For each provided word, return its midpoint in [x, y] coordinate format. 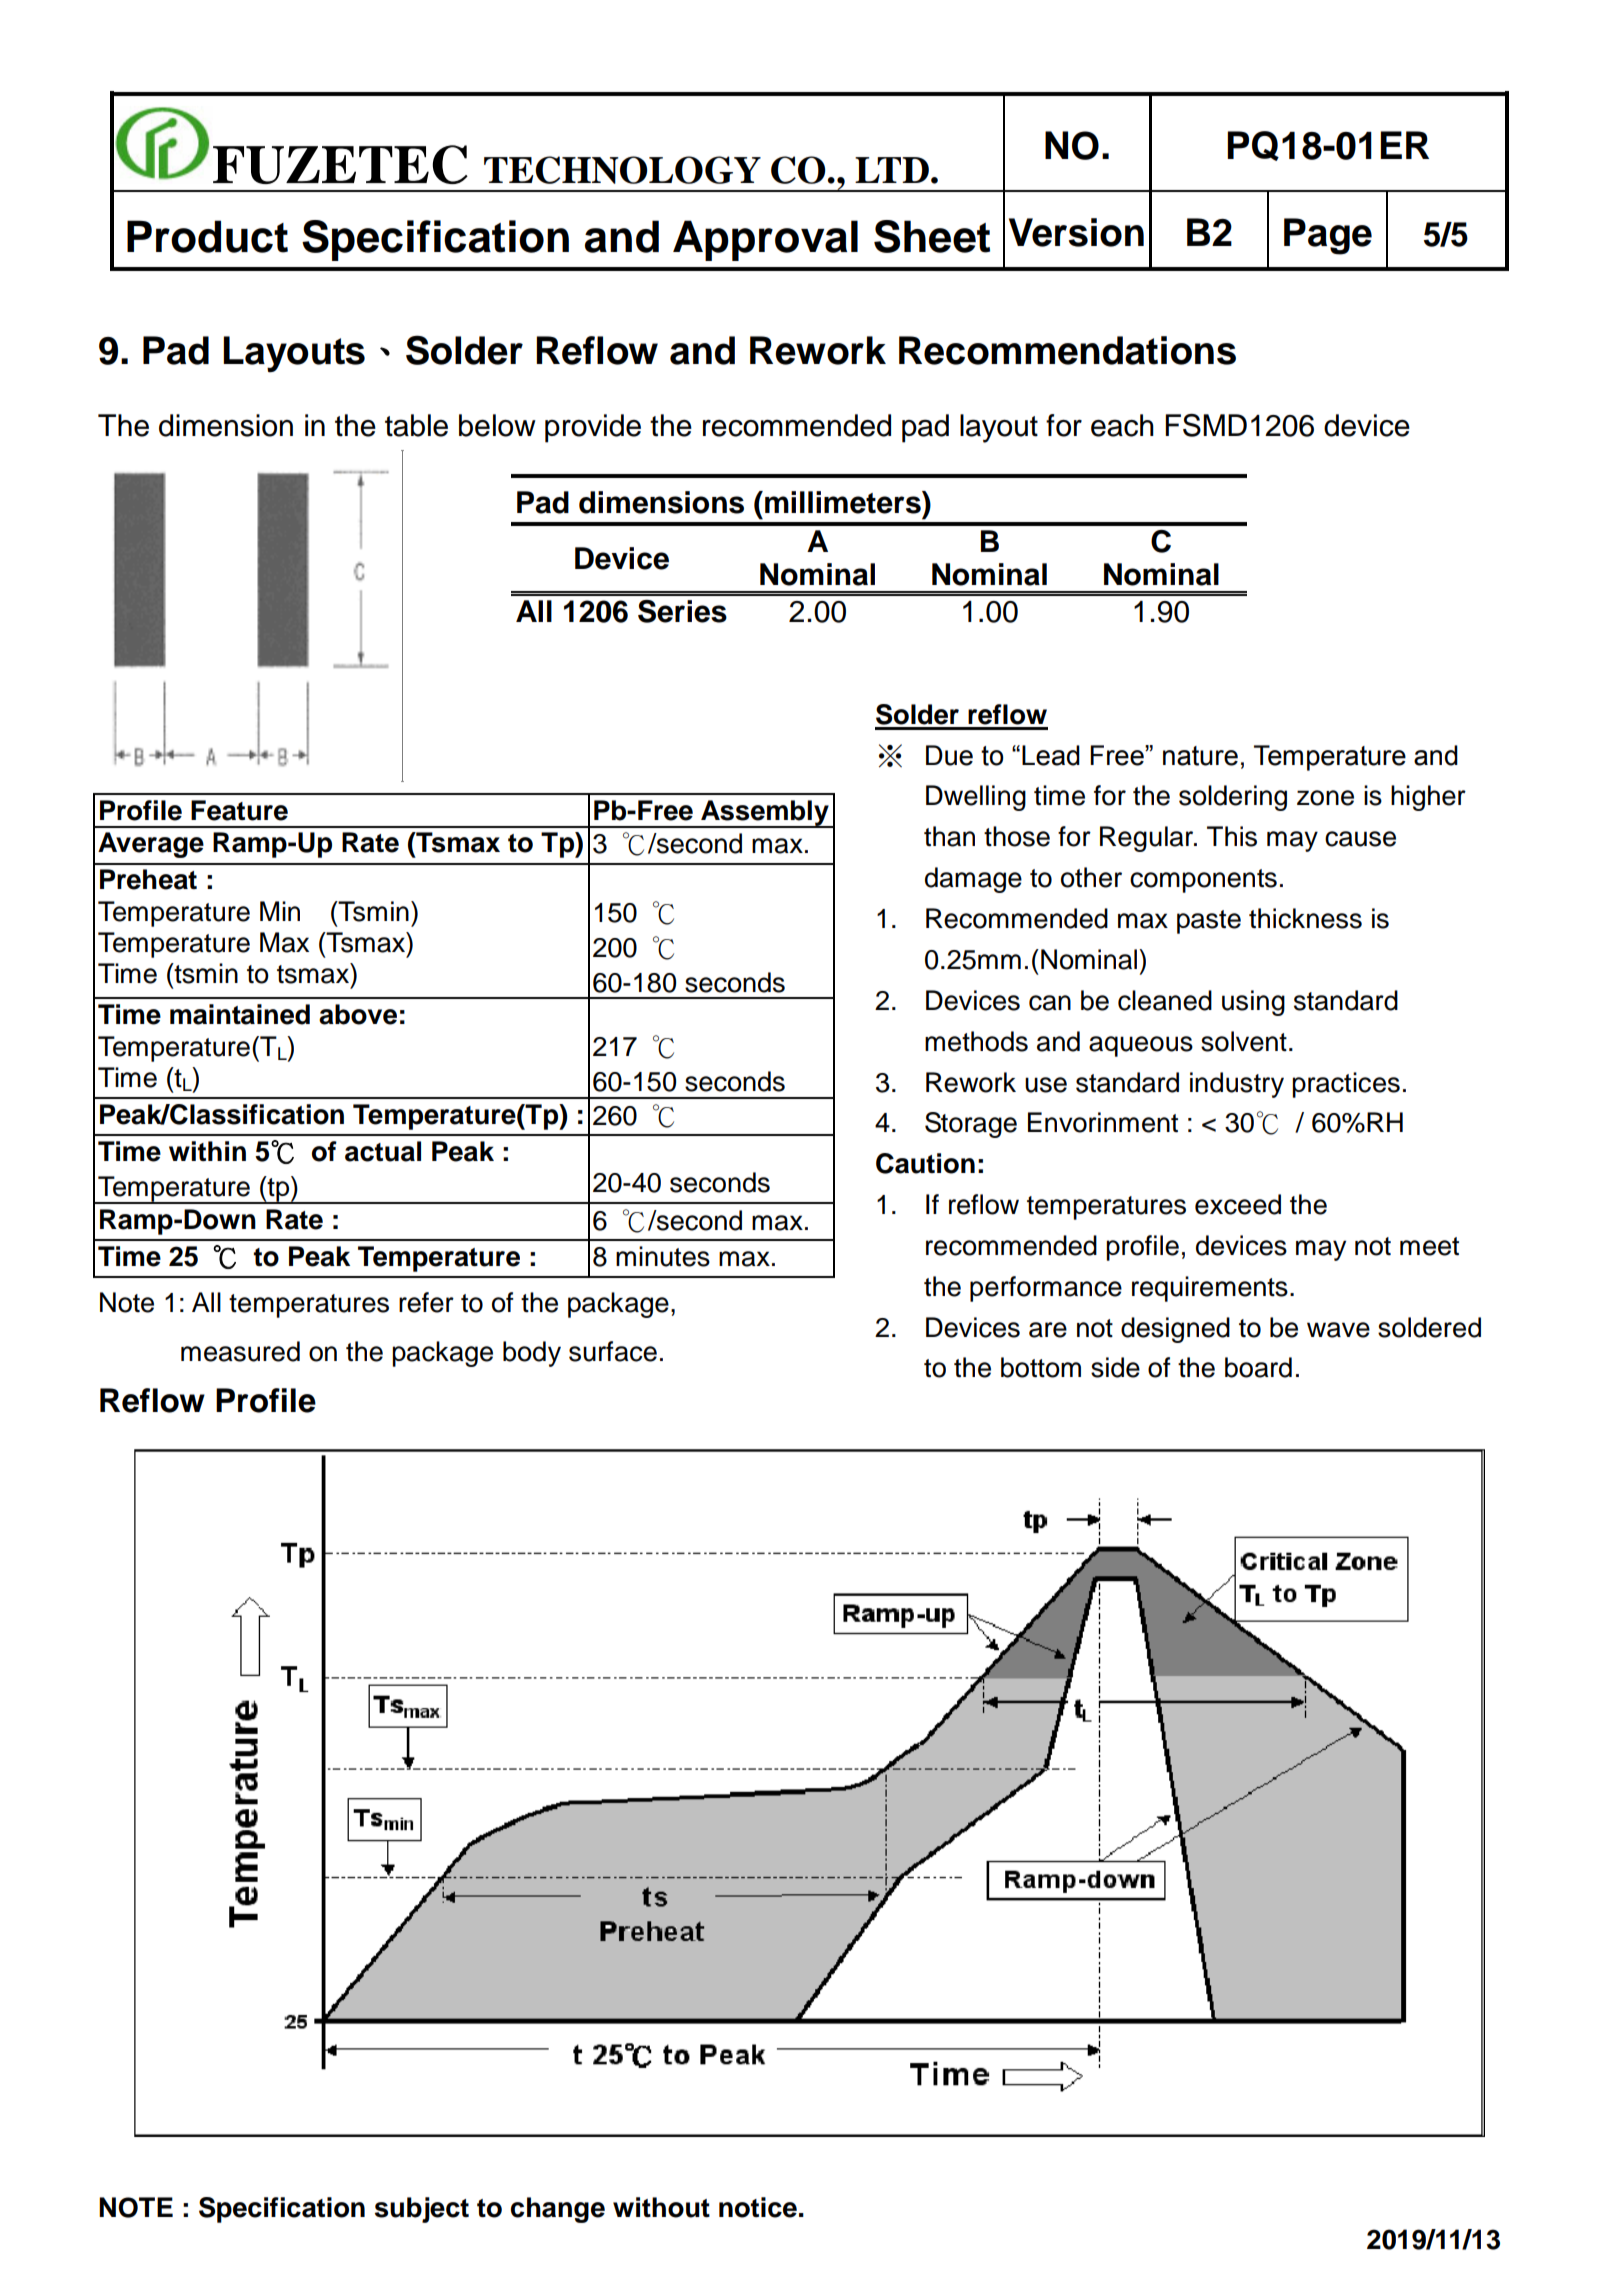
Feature [239, 810]
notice [758, 2207]
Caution [925, 1163]
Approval [765, 240]
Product [207, 236]
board [1258, 1367]
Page [1328, 236]
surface [613, 1351]
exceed [1238, 1204]
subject [422, 2210]
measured [240, 1351]
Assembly [765, 814]
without [661, 2207]
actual [383, 1151]
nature [1200, 756]
